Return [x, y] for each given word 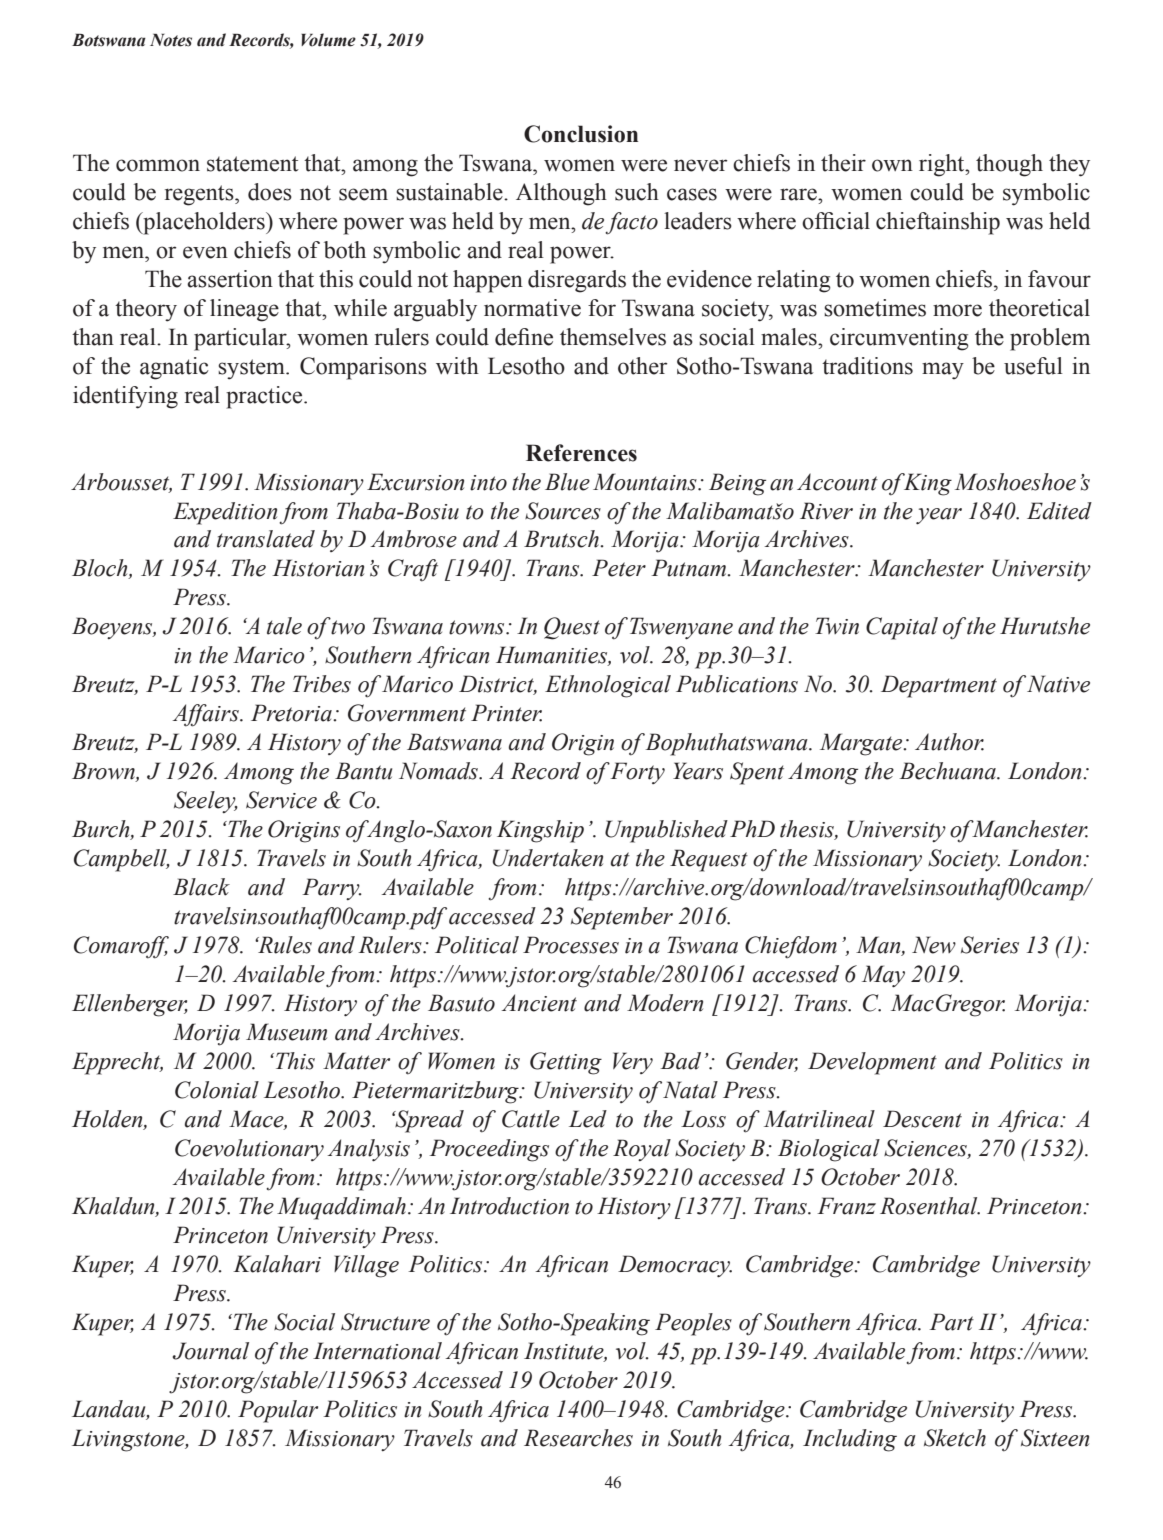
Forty [637, 773]
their [843, 163]
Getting [566, 1063]
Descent [922, 1119]
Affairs [206, 715]
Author [949, 742]
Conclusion [581, 134]
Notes [171, 40]
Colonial [217, 1090]
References [581, 453]
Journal [211, 1351]
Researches [578, 1438]
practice [265, 397]
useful [1033, 366]
